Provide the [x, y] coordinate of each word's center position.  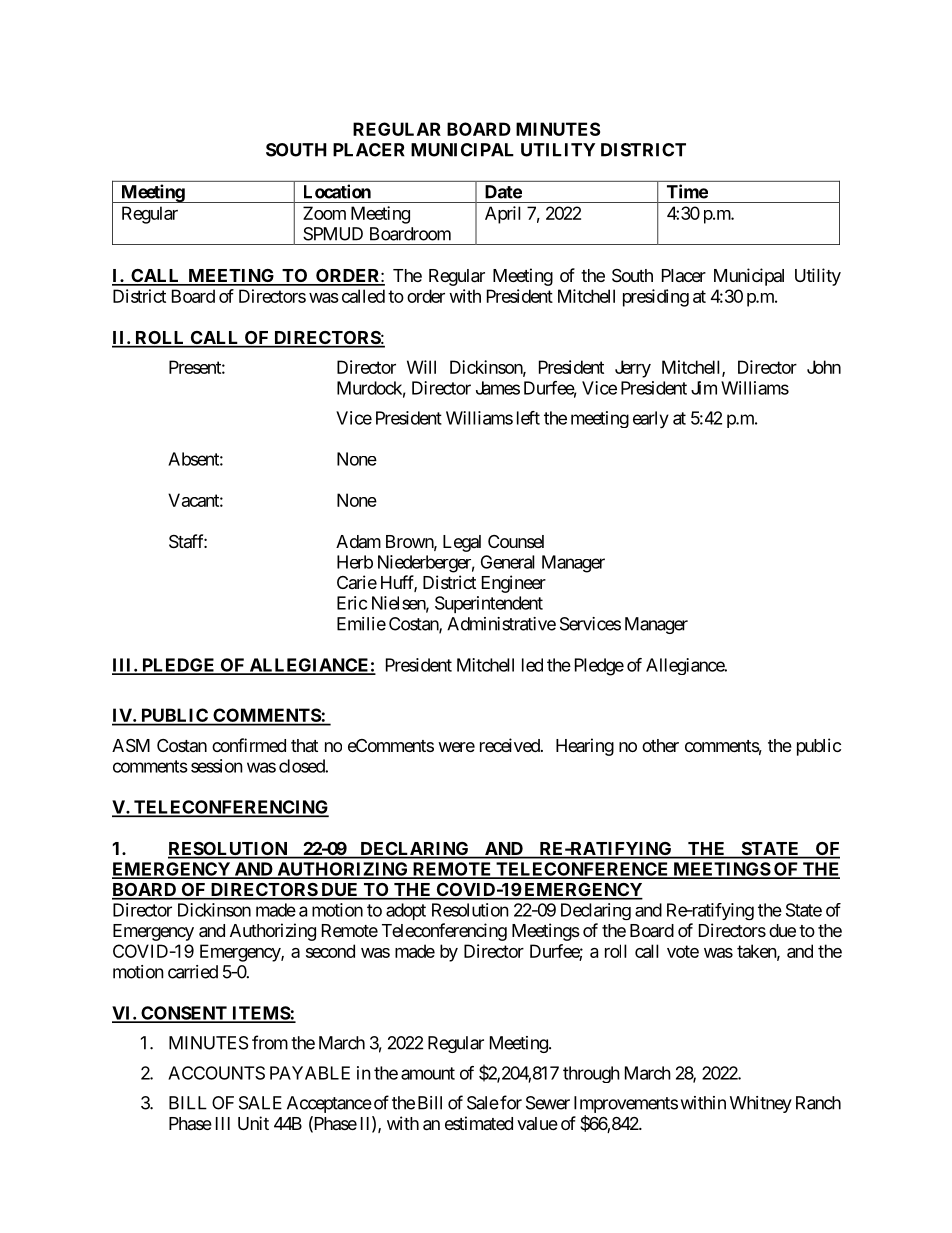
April [503, 215]
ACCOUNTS [216, 1073]
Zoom [324, 213]
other [660, 745]
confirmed [249, 745]
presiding [656, 298]
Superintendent [489, 604]
